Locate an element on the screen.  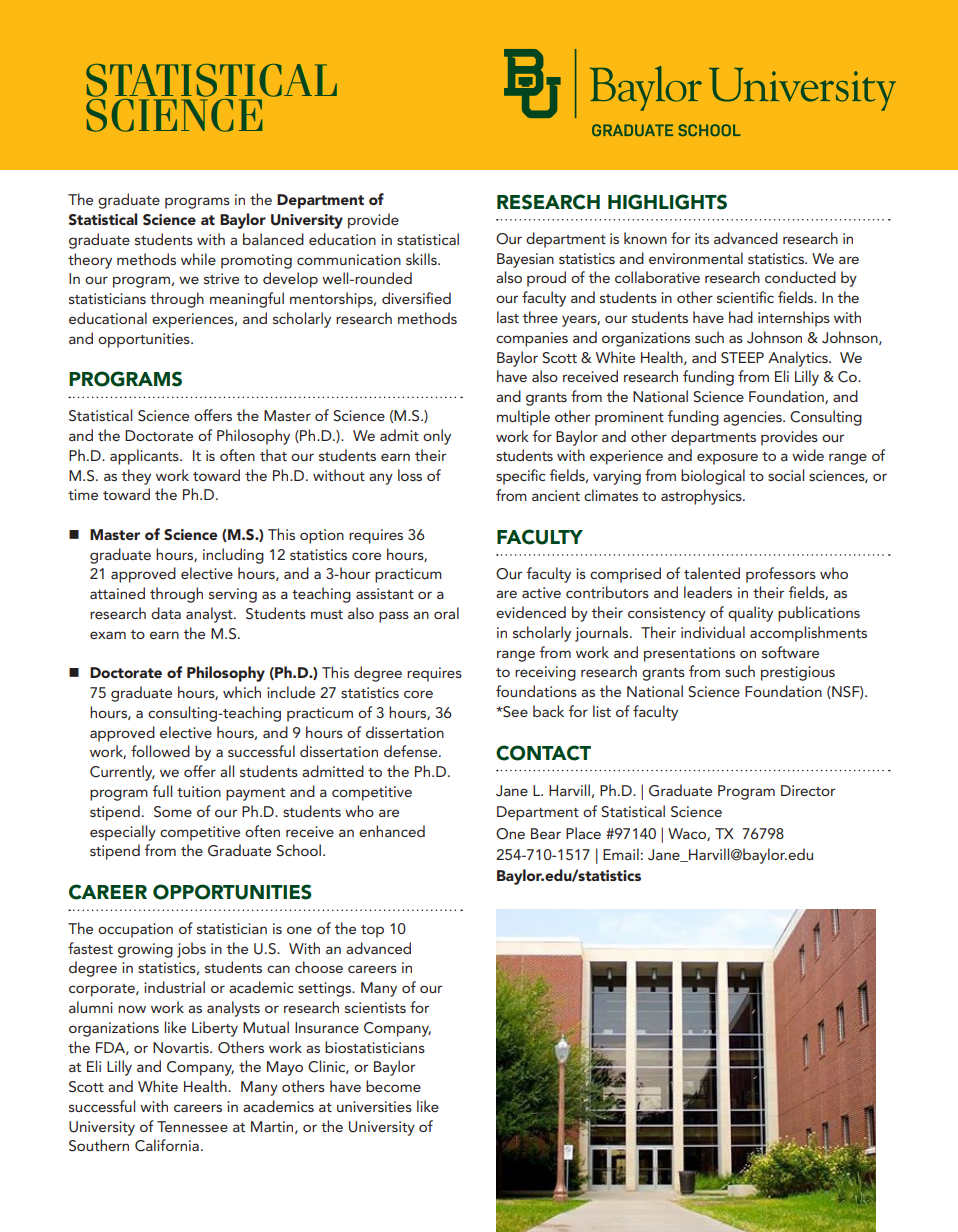
skills is located at coordinates (422, 259).
